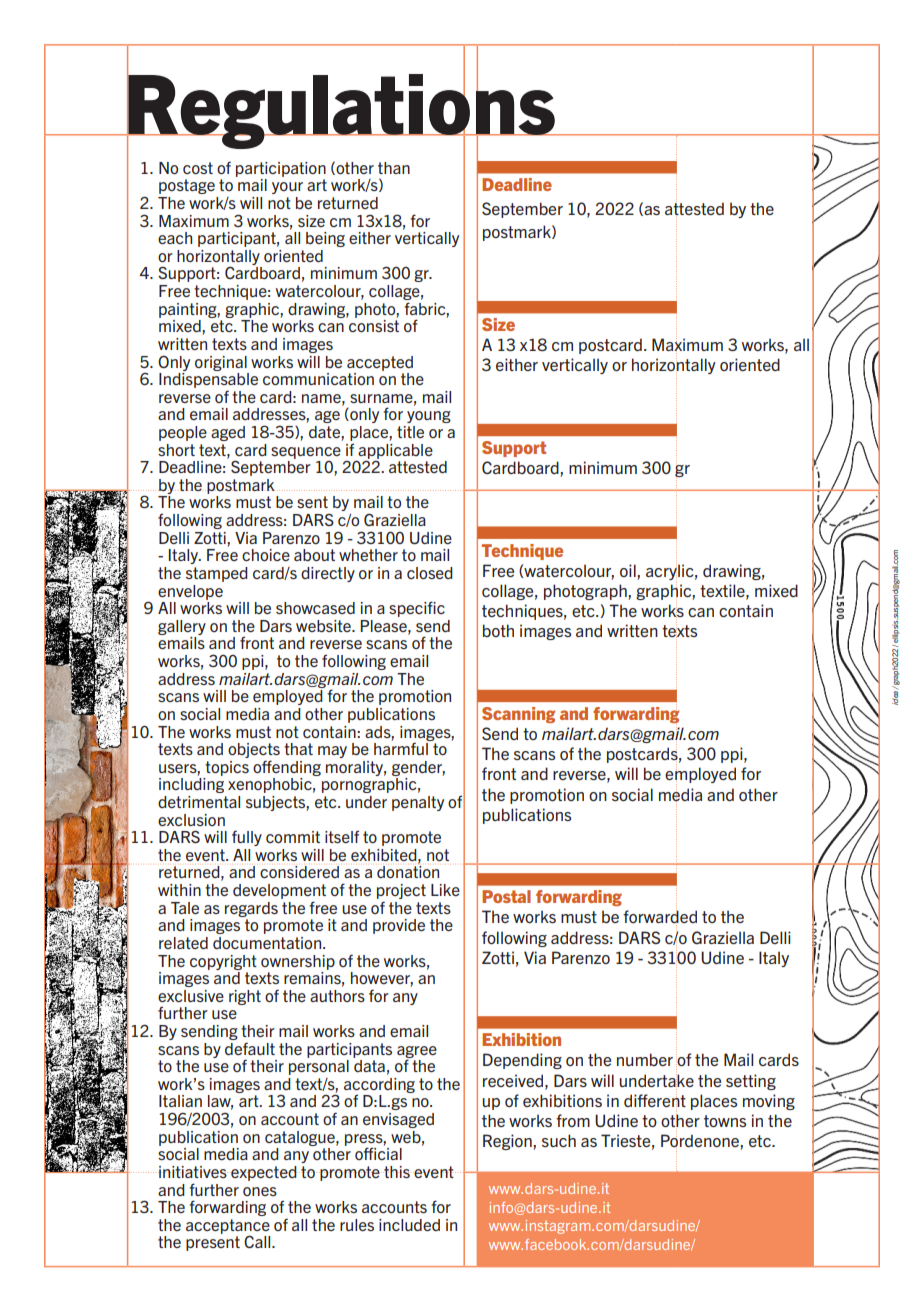  What do you see at coordinates (266, 555) in the page?
I see `choice` at bounding box center [266, 555].
